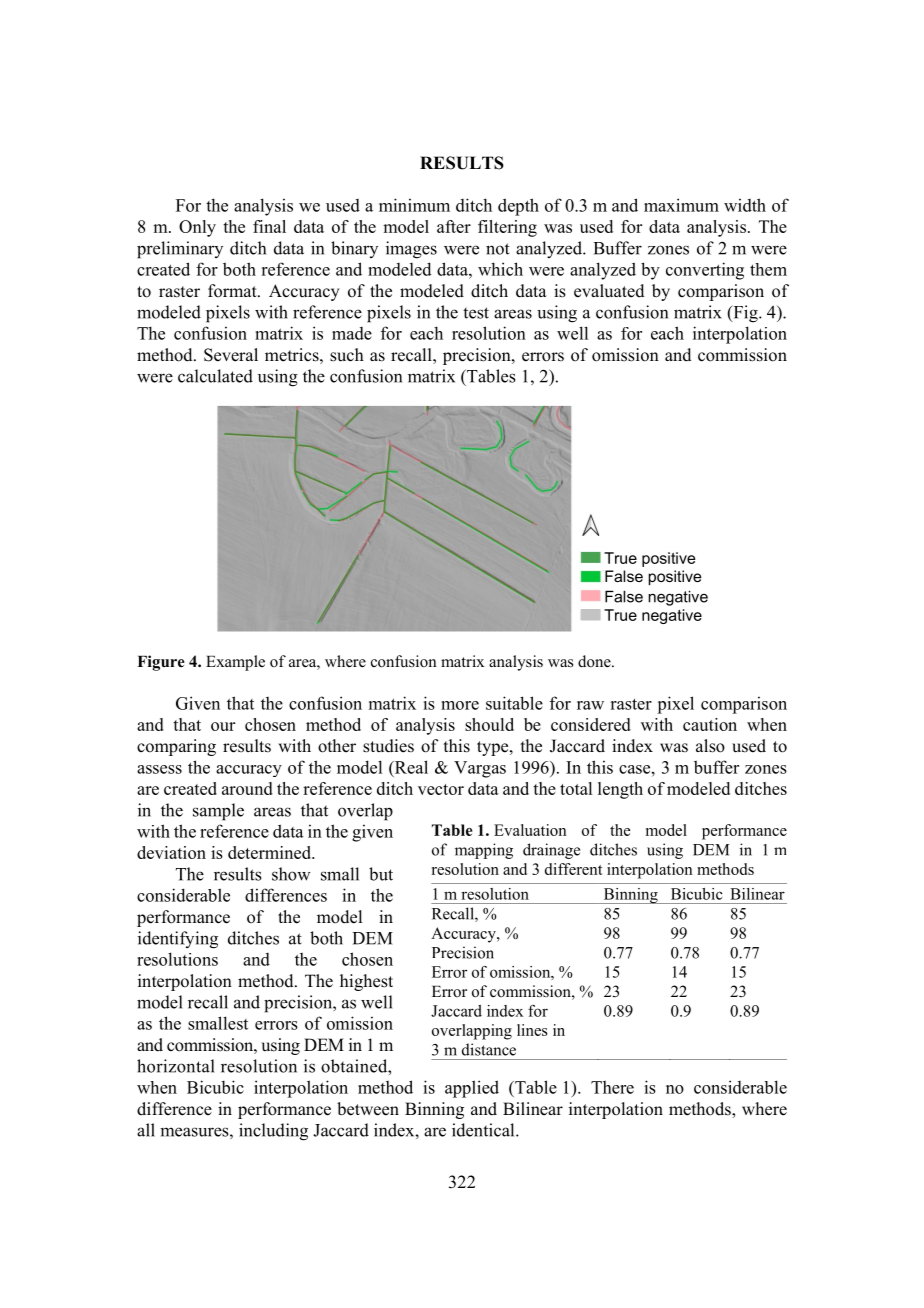 This screenshot has width=924, height=1308. I want to click on after, so click(454, 226).
